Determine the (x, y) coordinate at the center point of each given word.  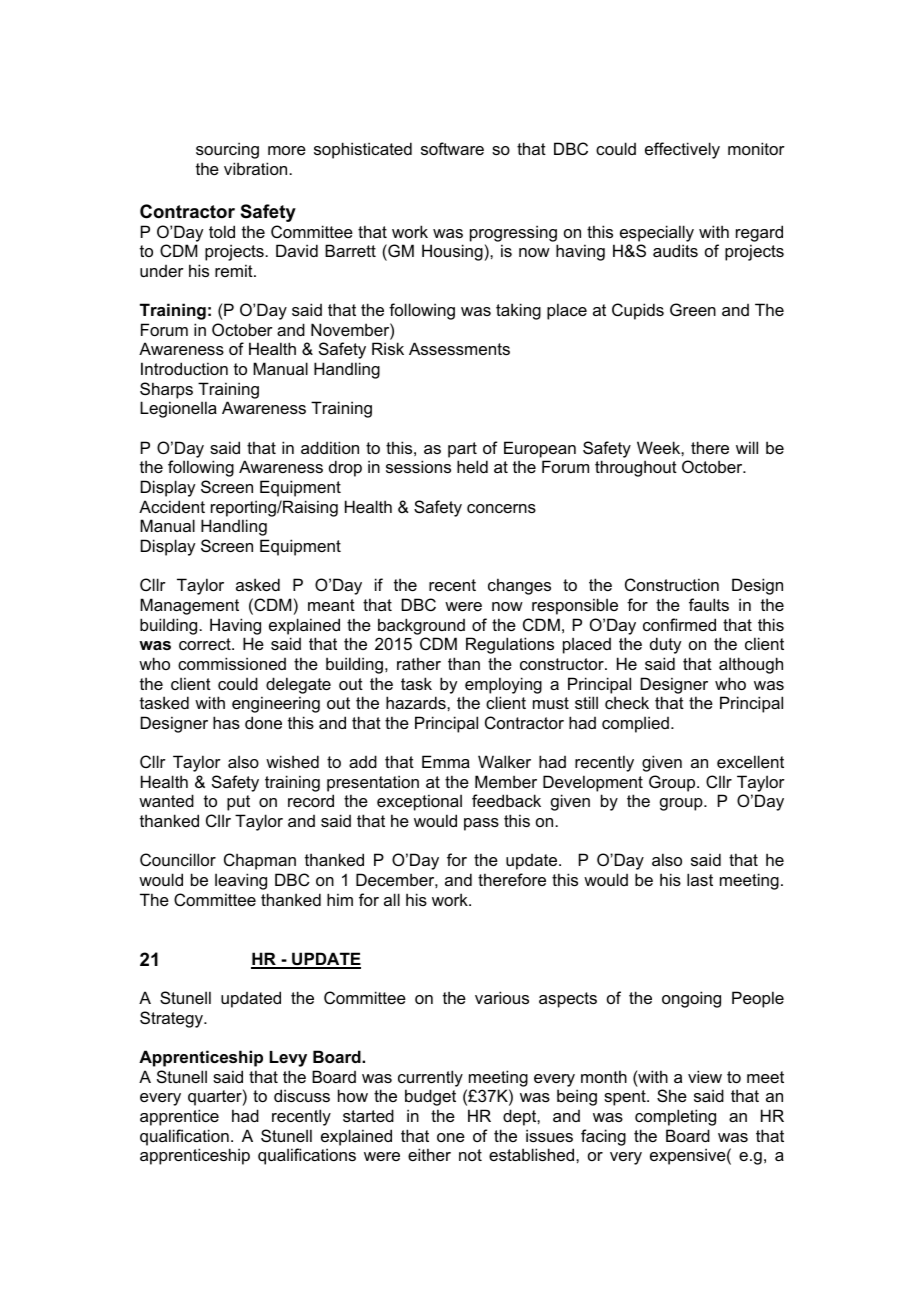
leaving (241, 881)
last (700, 879)
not (470, 1155)
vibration (257, 168)
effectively (682, 150)
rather (419, 663)
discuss (302, 1095)
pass (481, 824)
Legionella (178, 409)
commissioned (232, 663)
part (462, 450)
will (747, 447)
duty (665, 645)
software (452, 148)
